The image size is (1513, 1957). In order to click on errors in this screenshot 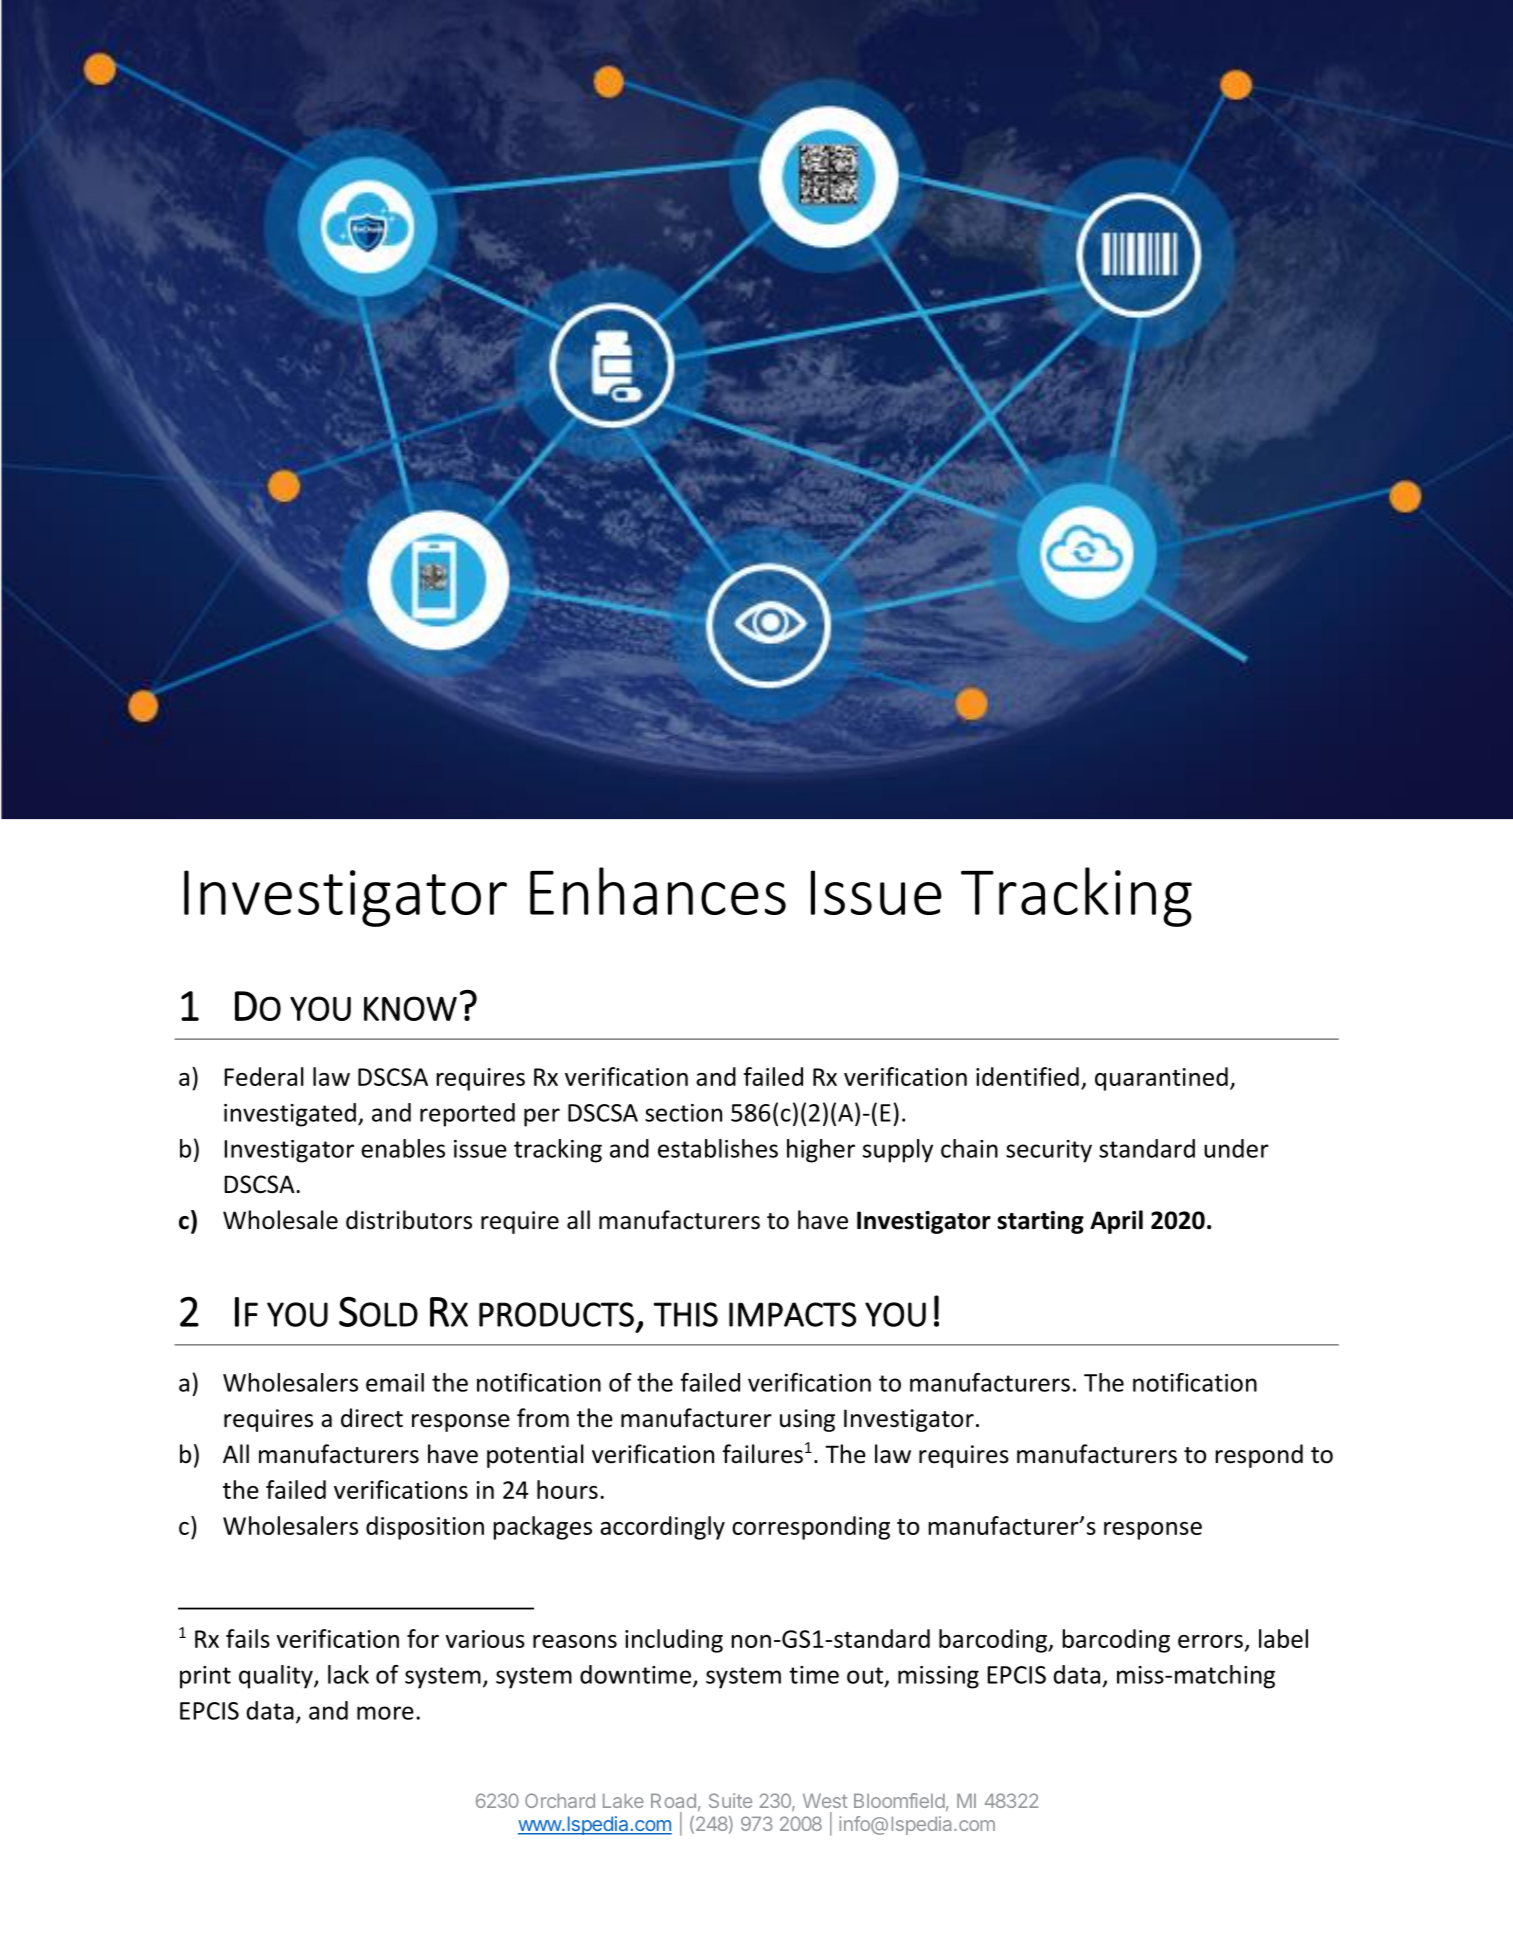, I will do `click(1210, 1641)`.
